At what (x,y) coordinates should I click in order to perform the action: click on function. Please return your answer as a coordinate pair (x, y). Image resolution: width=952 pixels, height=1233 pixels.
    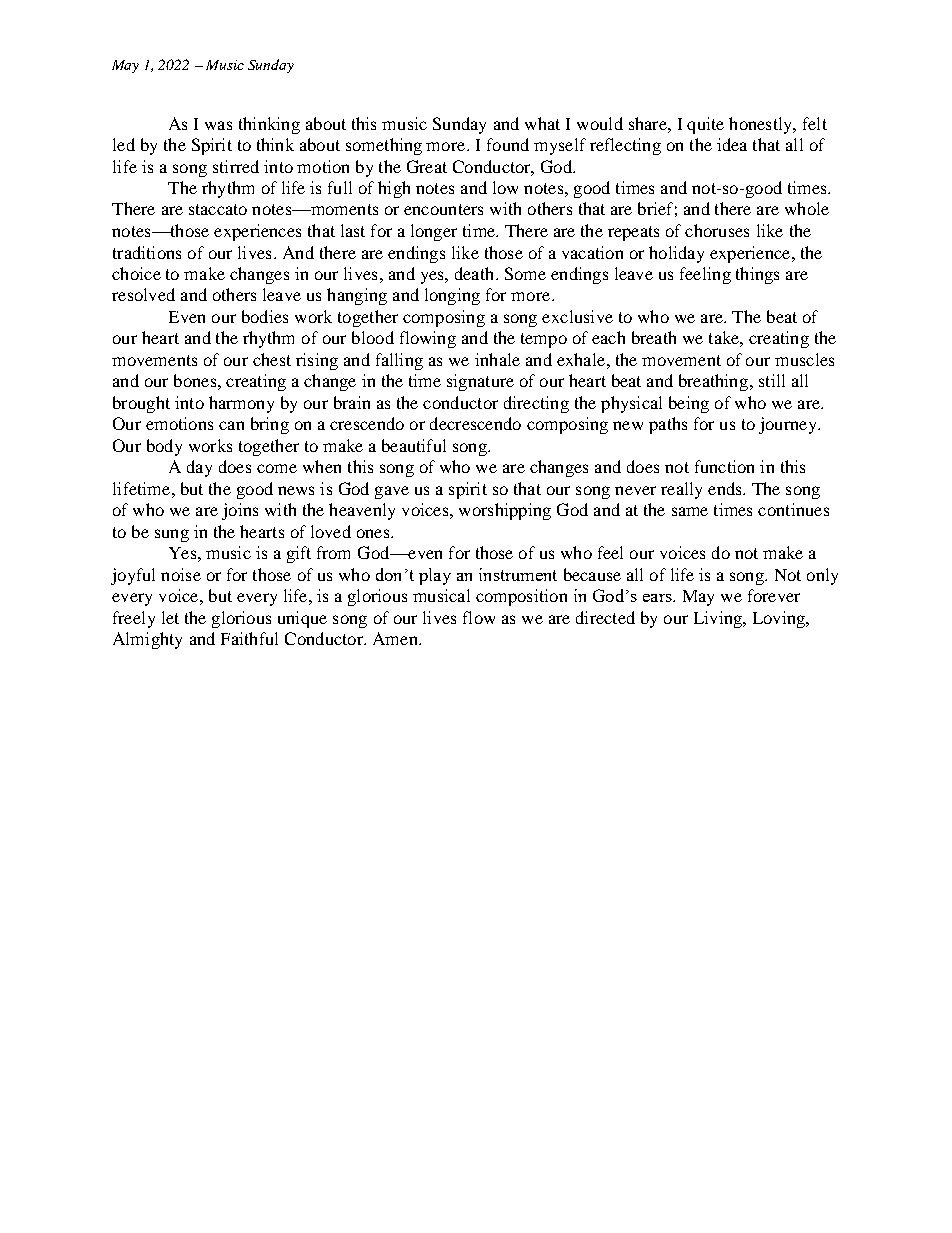
    Looking at the image, I should click on (724, 466).
